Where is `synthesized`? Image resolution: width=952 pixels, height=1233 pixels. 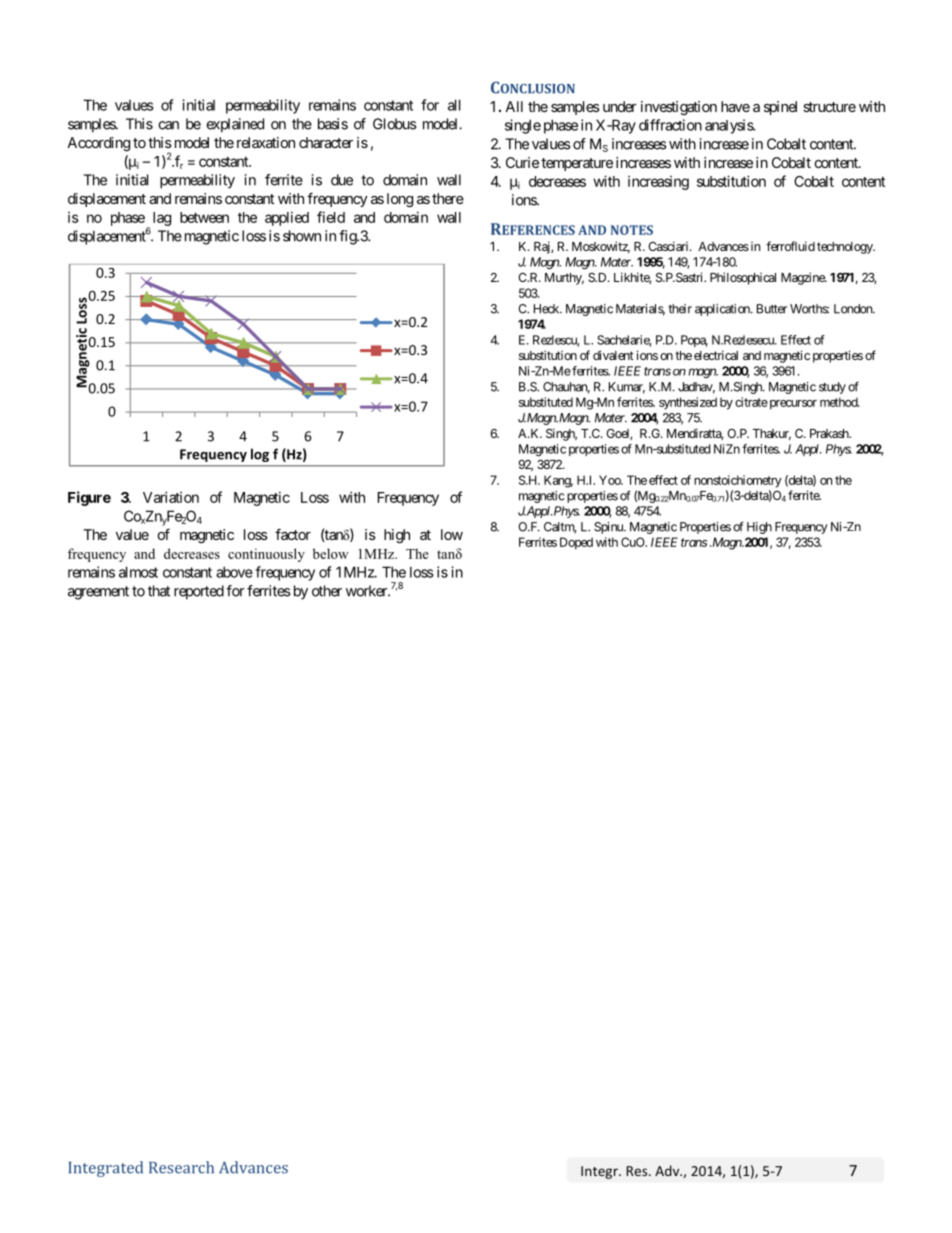
synthesized is located at coordinates (688, 403).
